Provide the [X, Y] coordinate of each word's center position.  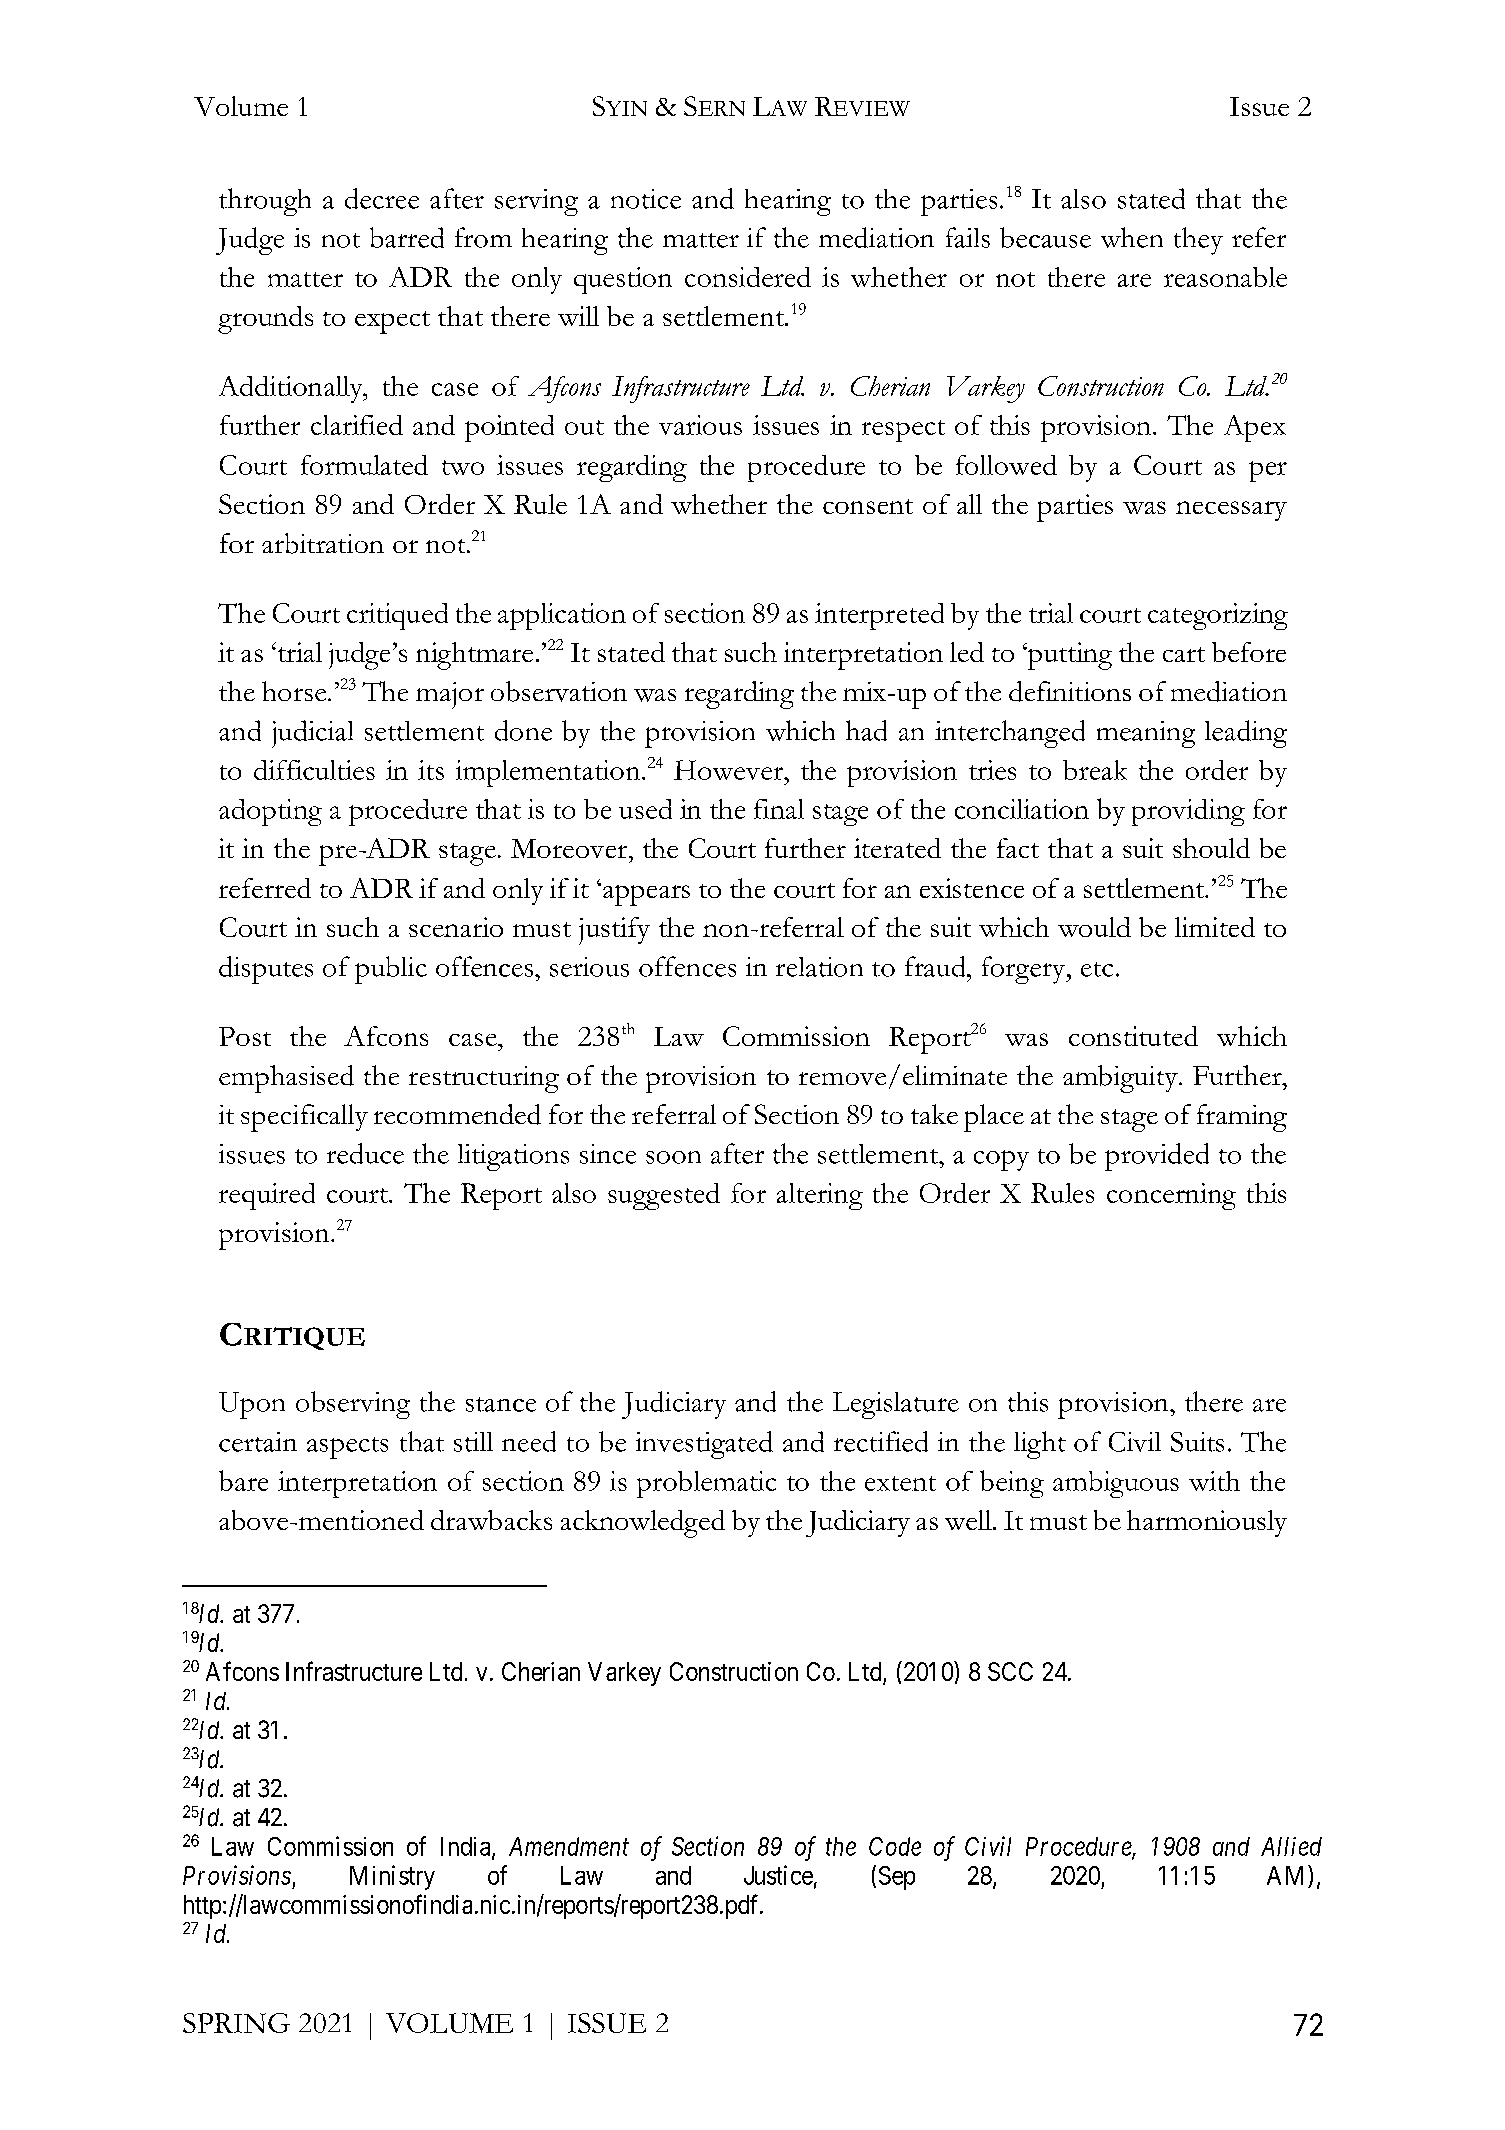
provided [1157, 1157]
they [1198, 241]
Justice [778, 1875]
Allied [1291, 1846]
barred [407, 237]
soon [673, 1157]
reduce [365, 1153]
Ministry [392, 1877]
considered [748, 277]
